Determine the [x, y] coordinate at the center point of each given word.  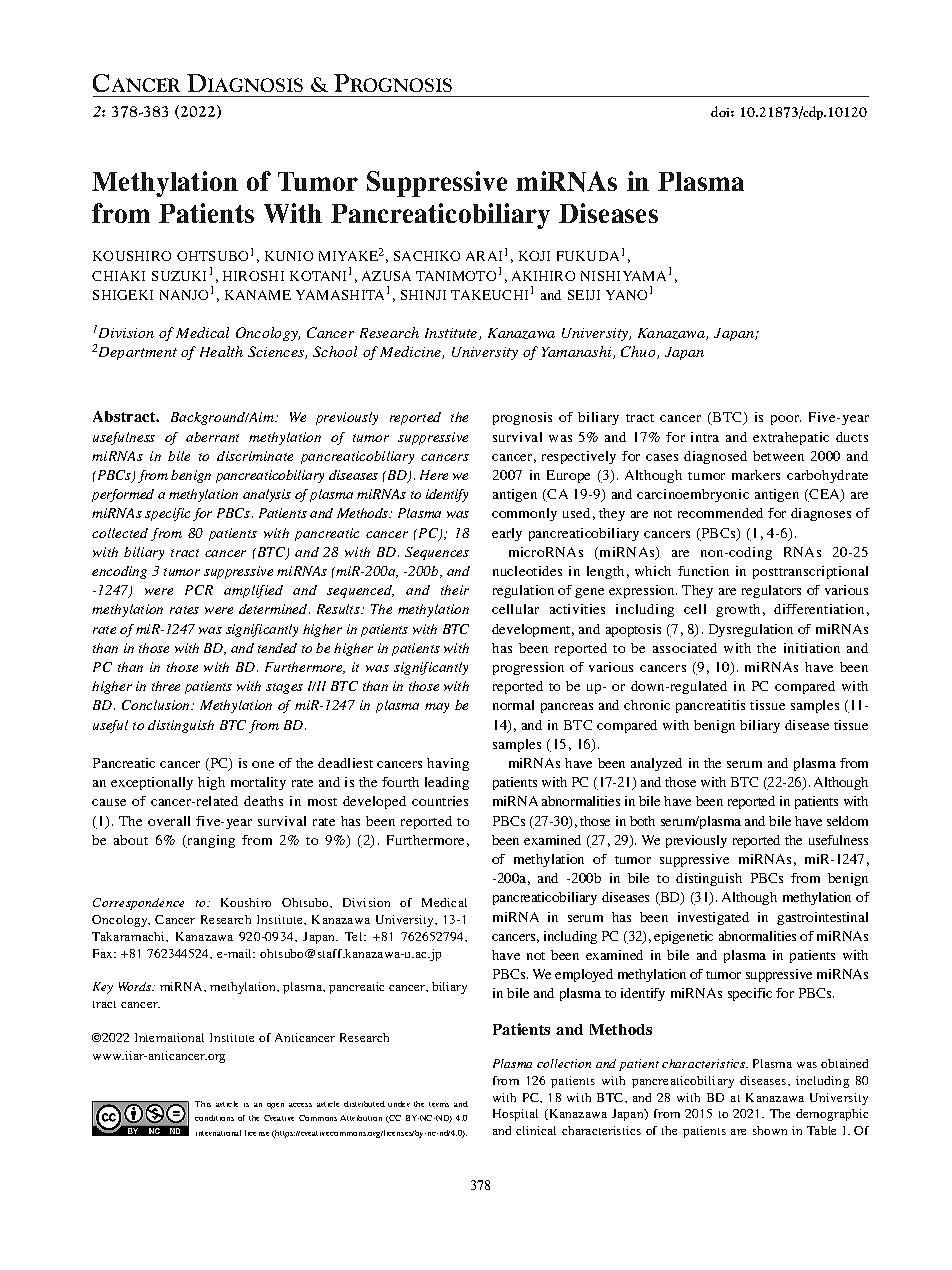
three [166, 686]
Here [434, 475]
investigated [713, 918]
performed [123, 495]
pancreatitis [710, 706]
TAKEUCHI [489, 295]
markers [756, 475]
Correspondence [138, 904]
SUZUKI [179, 276]
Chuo [639, 352]
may [437, 708]
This [203, 1104]
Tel [355, 936]
